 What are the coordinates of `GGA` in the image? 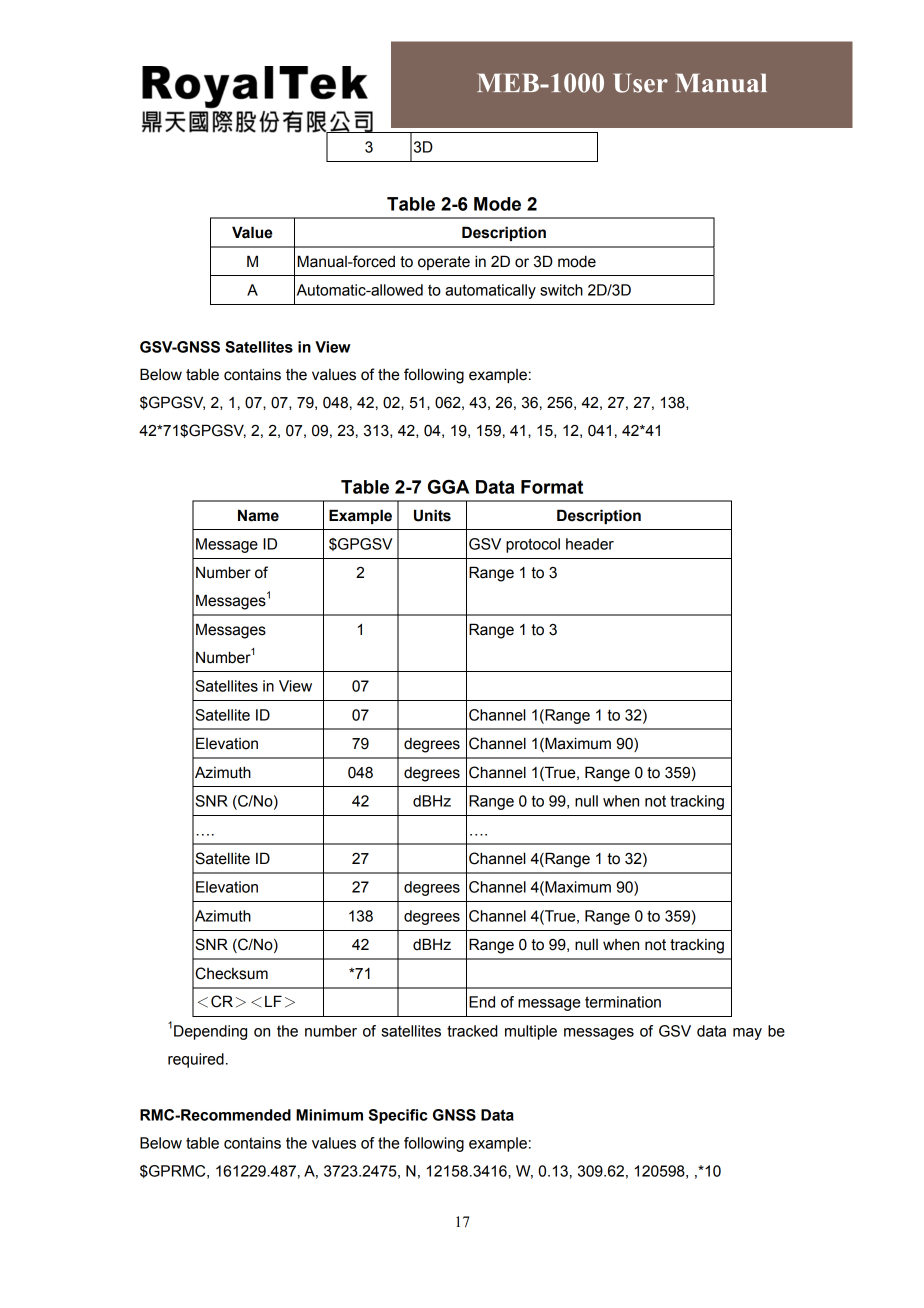 It's located at (448, 486).
